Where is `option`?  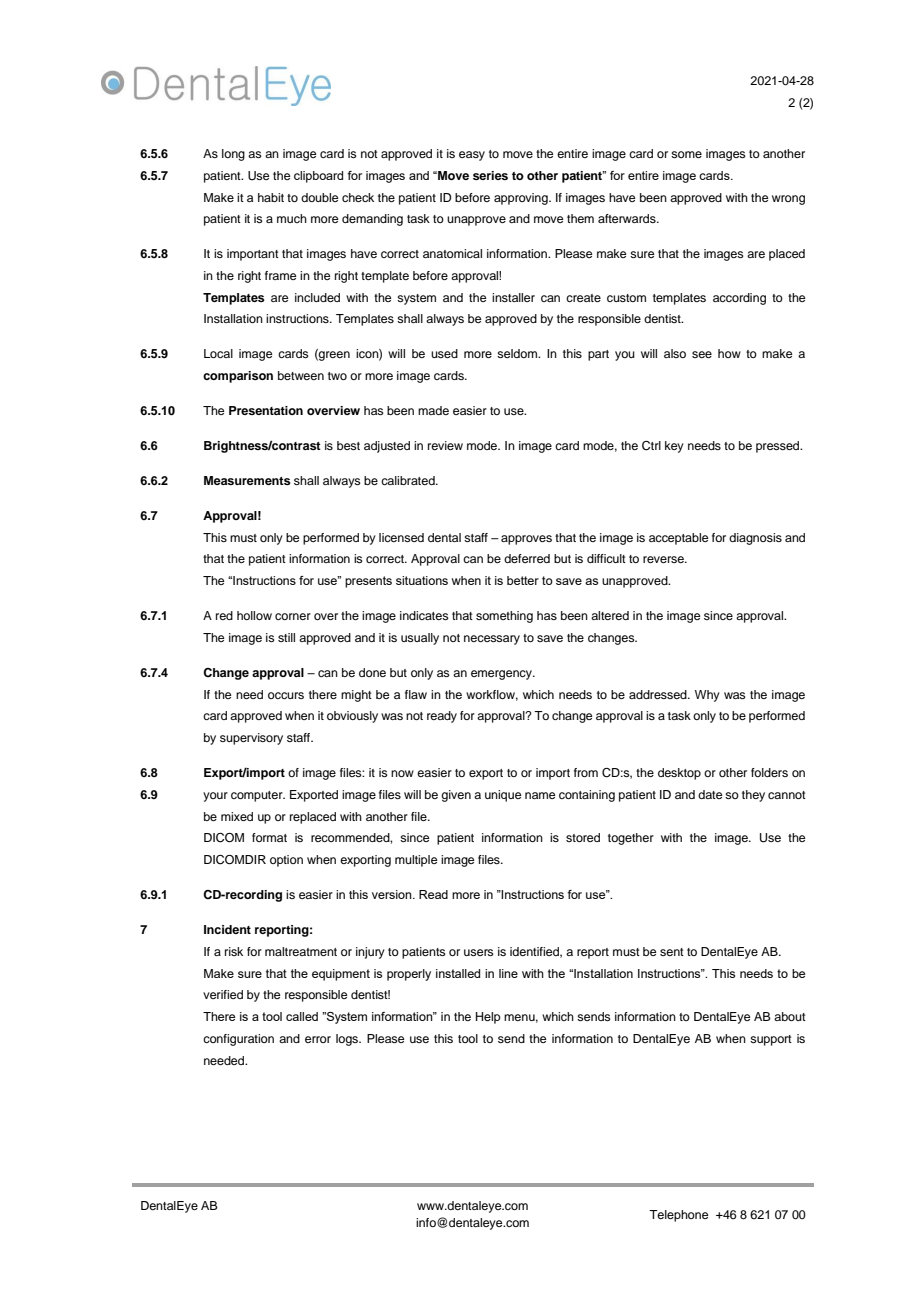 option is located at coordinates (286, 861).
